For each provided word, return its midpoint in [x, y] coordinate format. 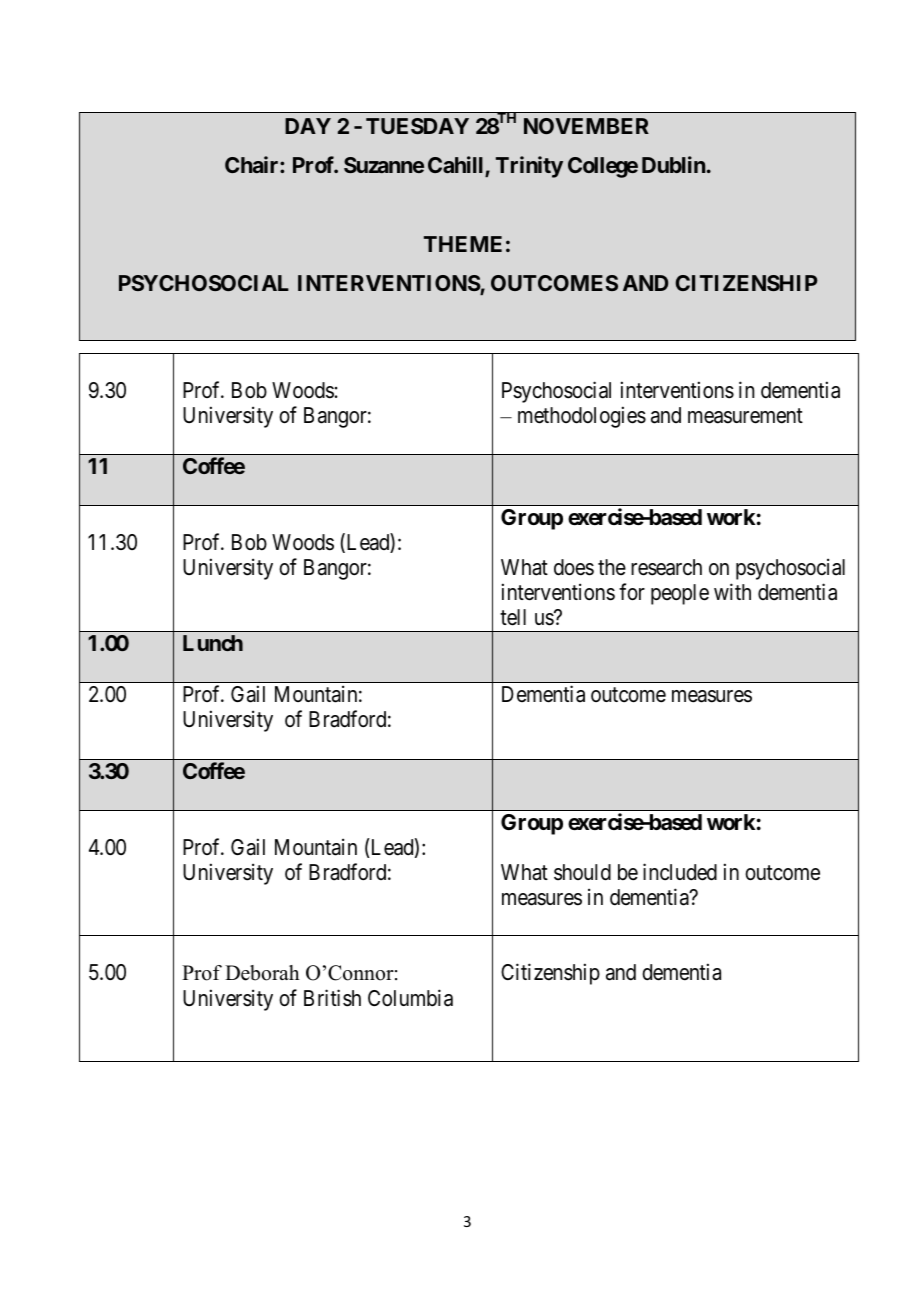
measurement [745, 416]
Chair [253, 164]
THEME [463, 244]
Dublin [673, 164]
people [680, 594]
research [666, 567]
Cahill [457, 166]
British [332, 998]
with [732, 591]
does [574, 567]
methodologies [582, 417]
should [582, 872]
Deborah [262, 973]
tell [513, 617]
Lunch [213, 643]
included [680, 872]
